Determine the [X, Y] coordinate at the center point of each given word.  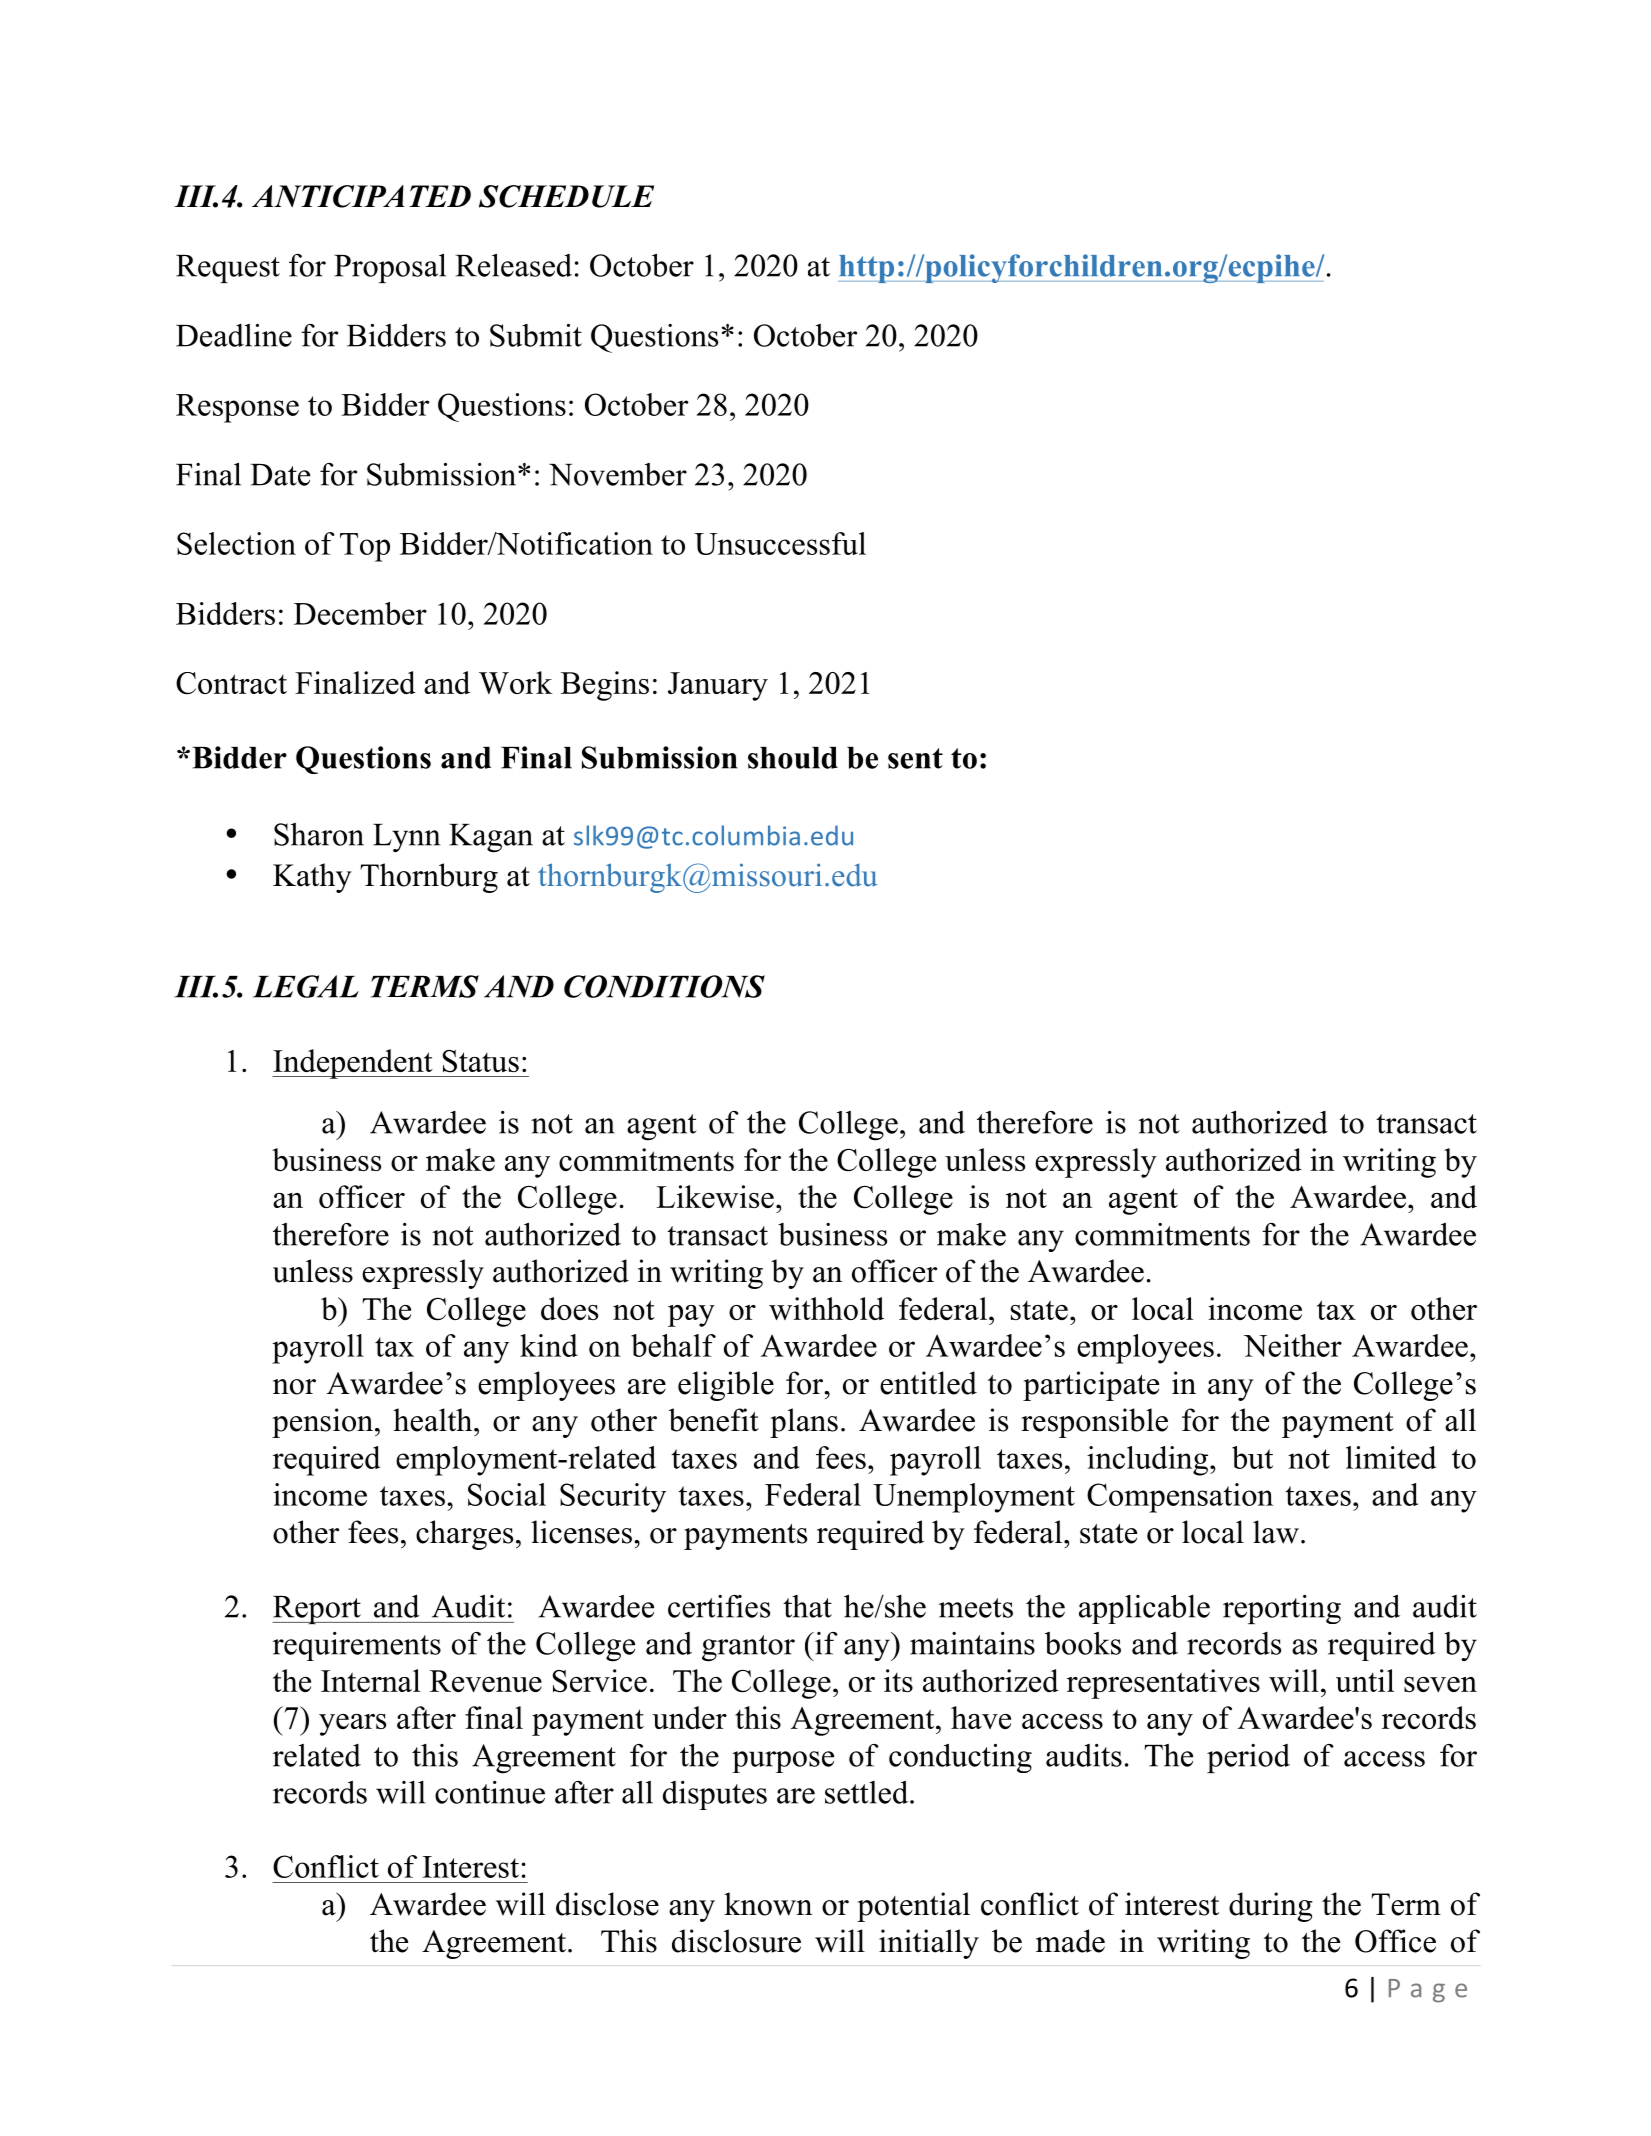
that [807, 1606]
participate [1091, 1386]
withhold [826, 1308]
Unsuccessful [780, 543]
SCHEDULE [566, 196]
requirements [357, 1646]
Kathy [312, 878]
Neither [1293, 1345]
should [793, 758]
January [718, 686]
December [360, 613]
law [1276, 1532]
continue [490, 1792]
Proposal [390, 268]
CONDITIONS [664, 986]
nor [294, 1387]
